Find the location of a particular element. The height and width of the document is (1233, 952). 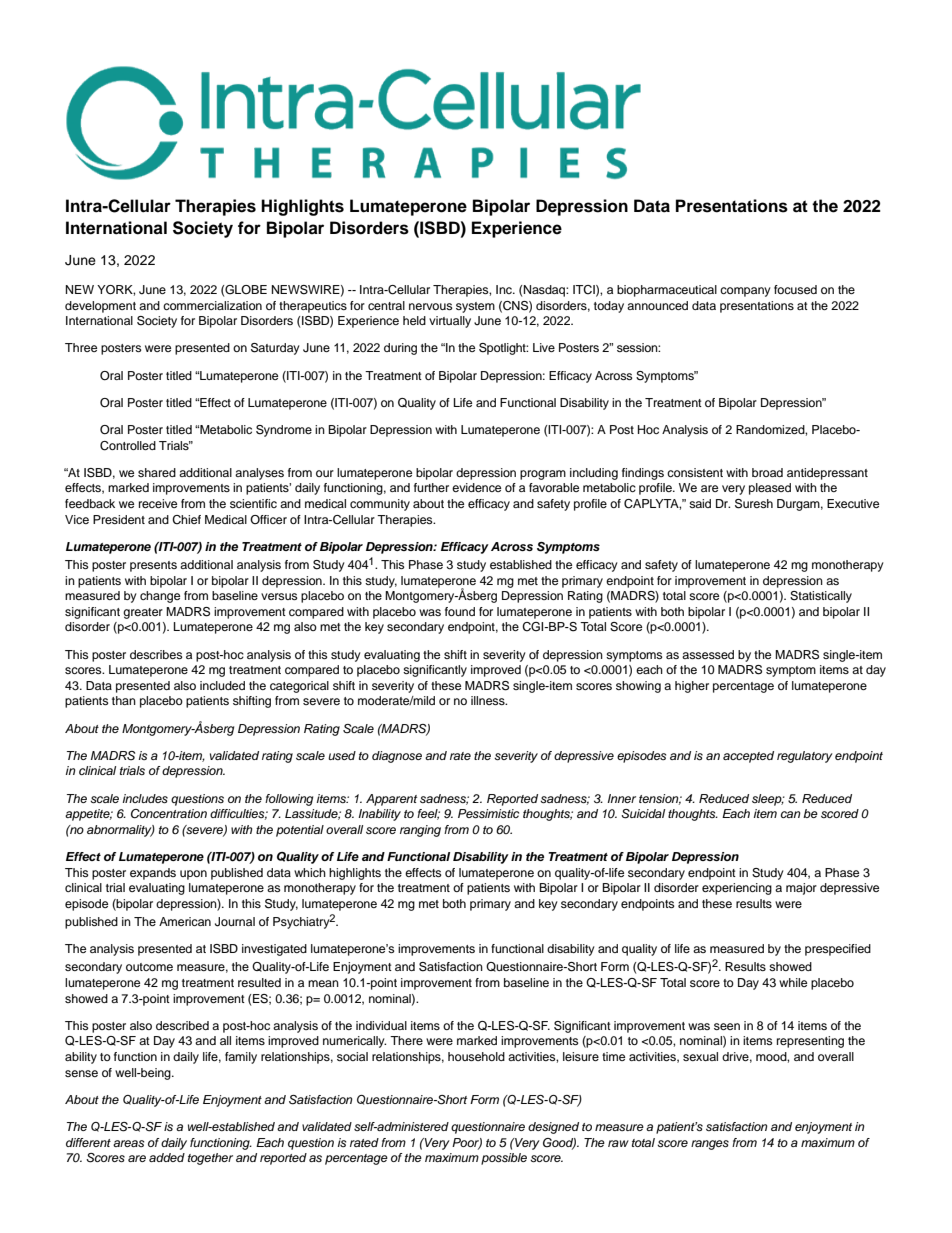

illness is located at coordinates (489, 700).
